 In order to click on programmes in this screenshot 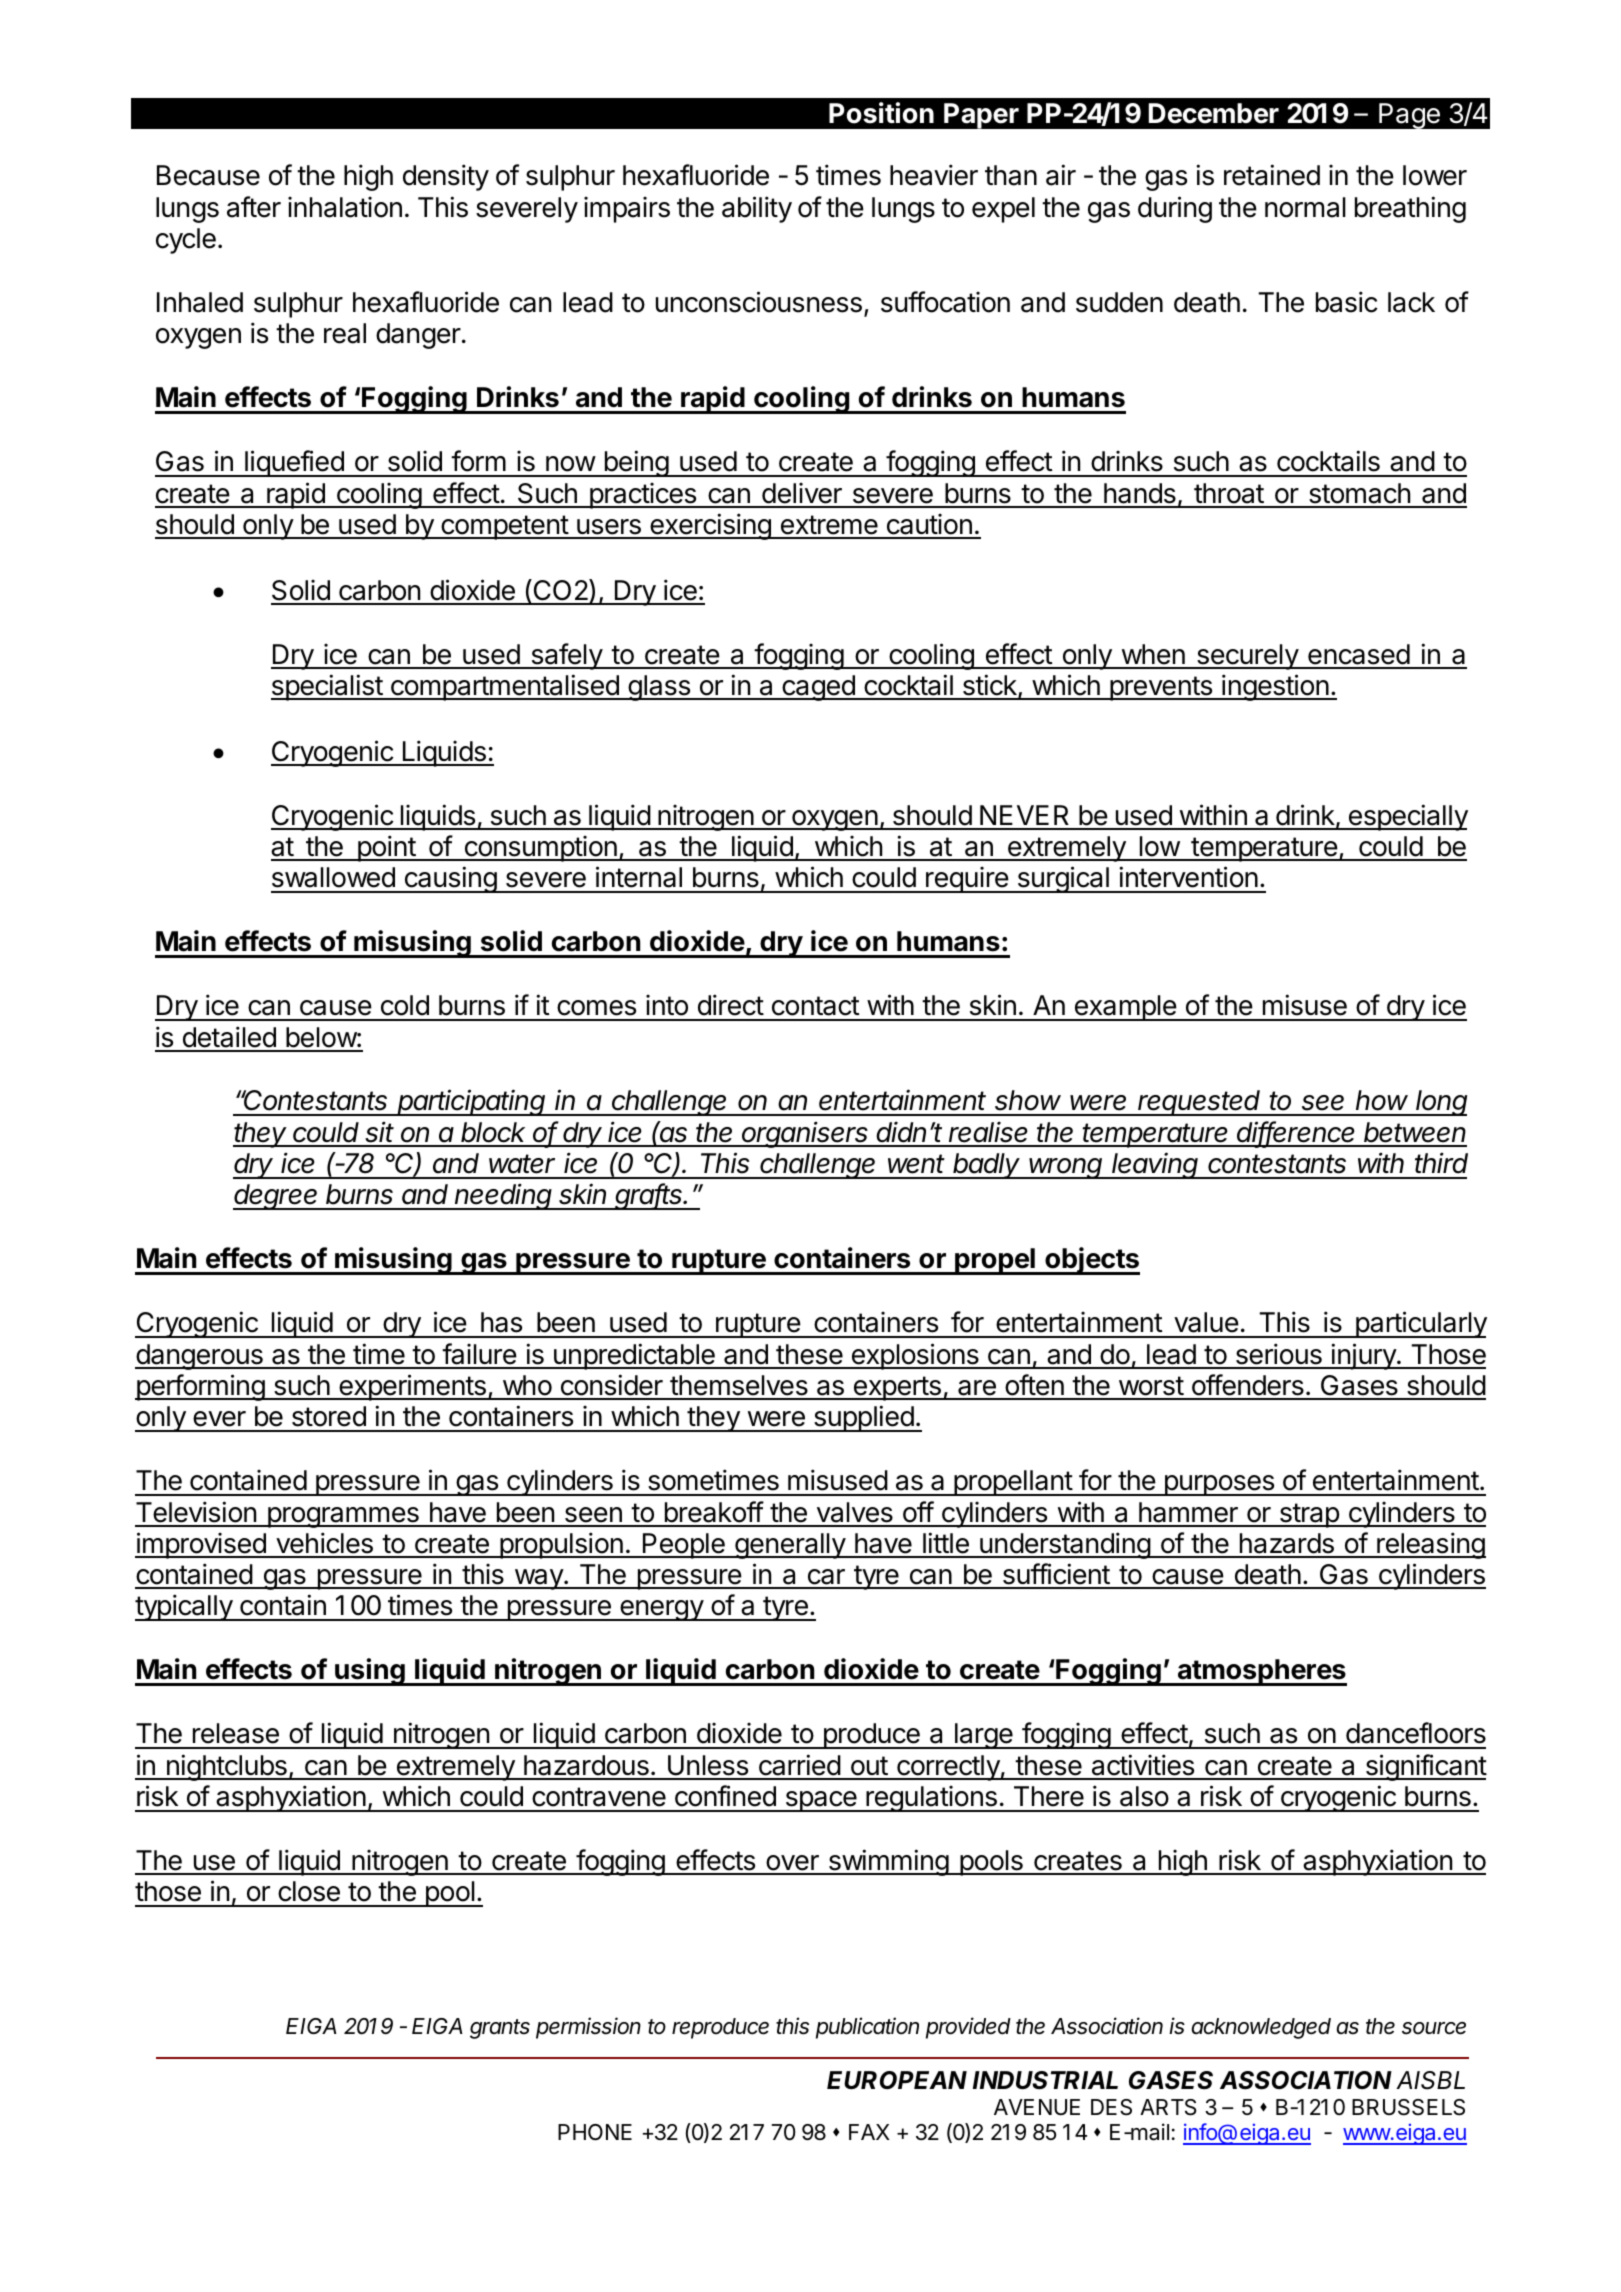, I will do `click(343, 1517)`.
